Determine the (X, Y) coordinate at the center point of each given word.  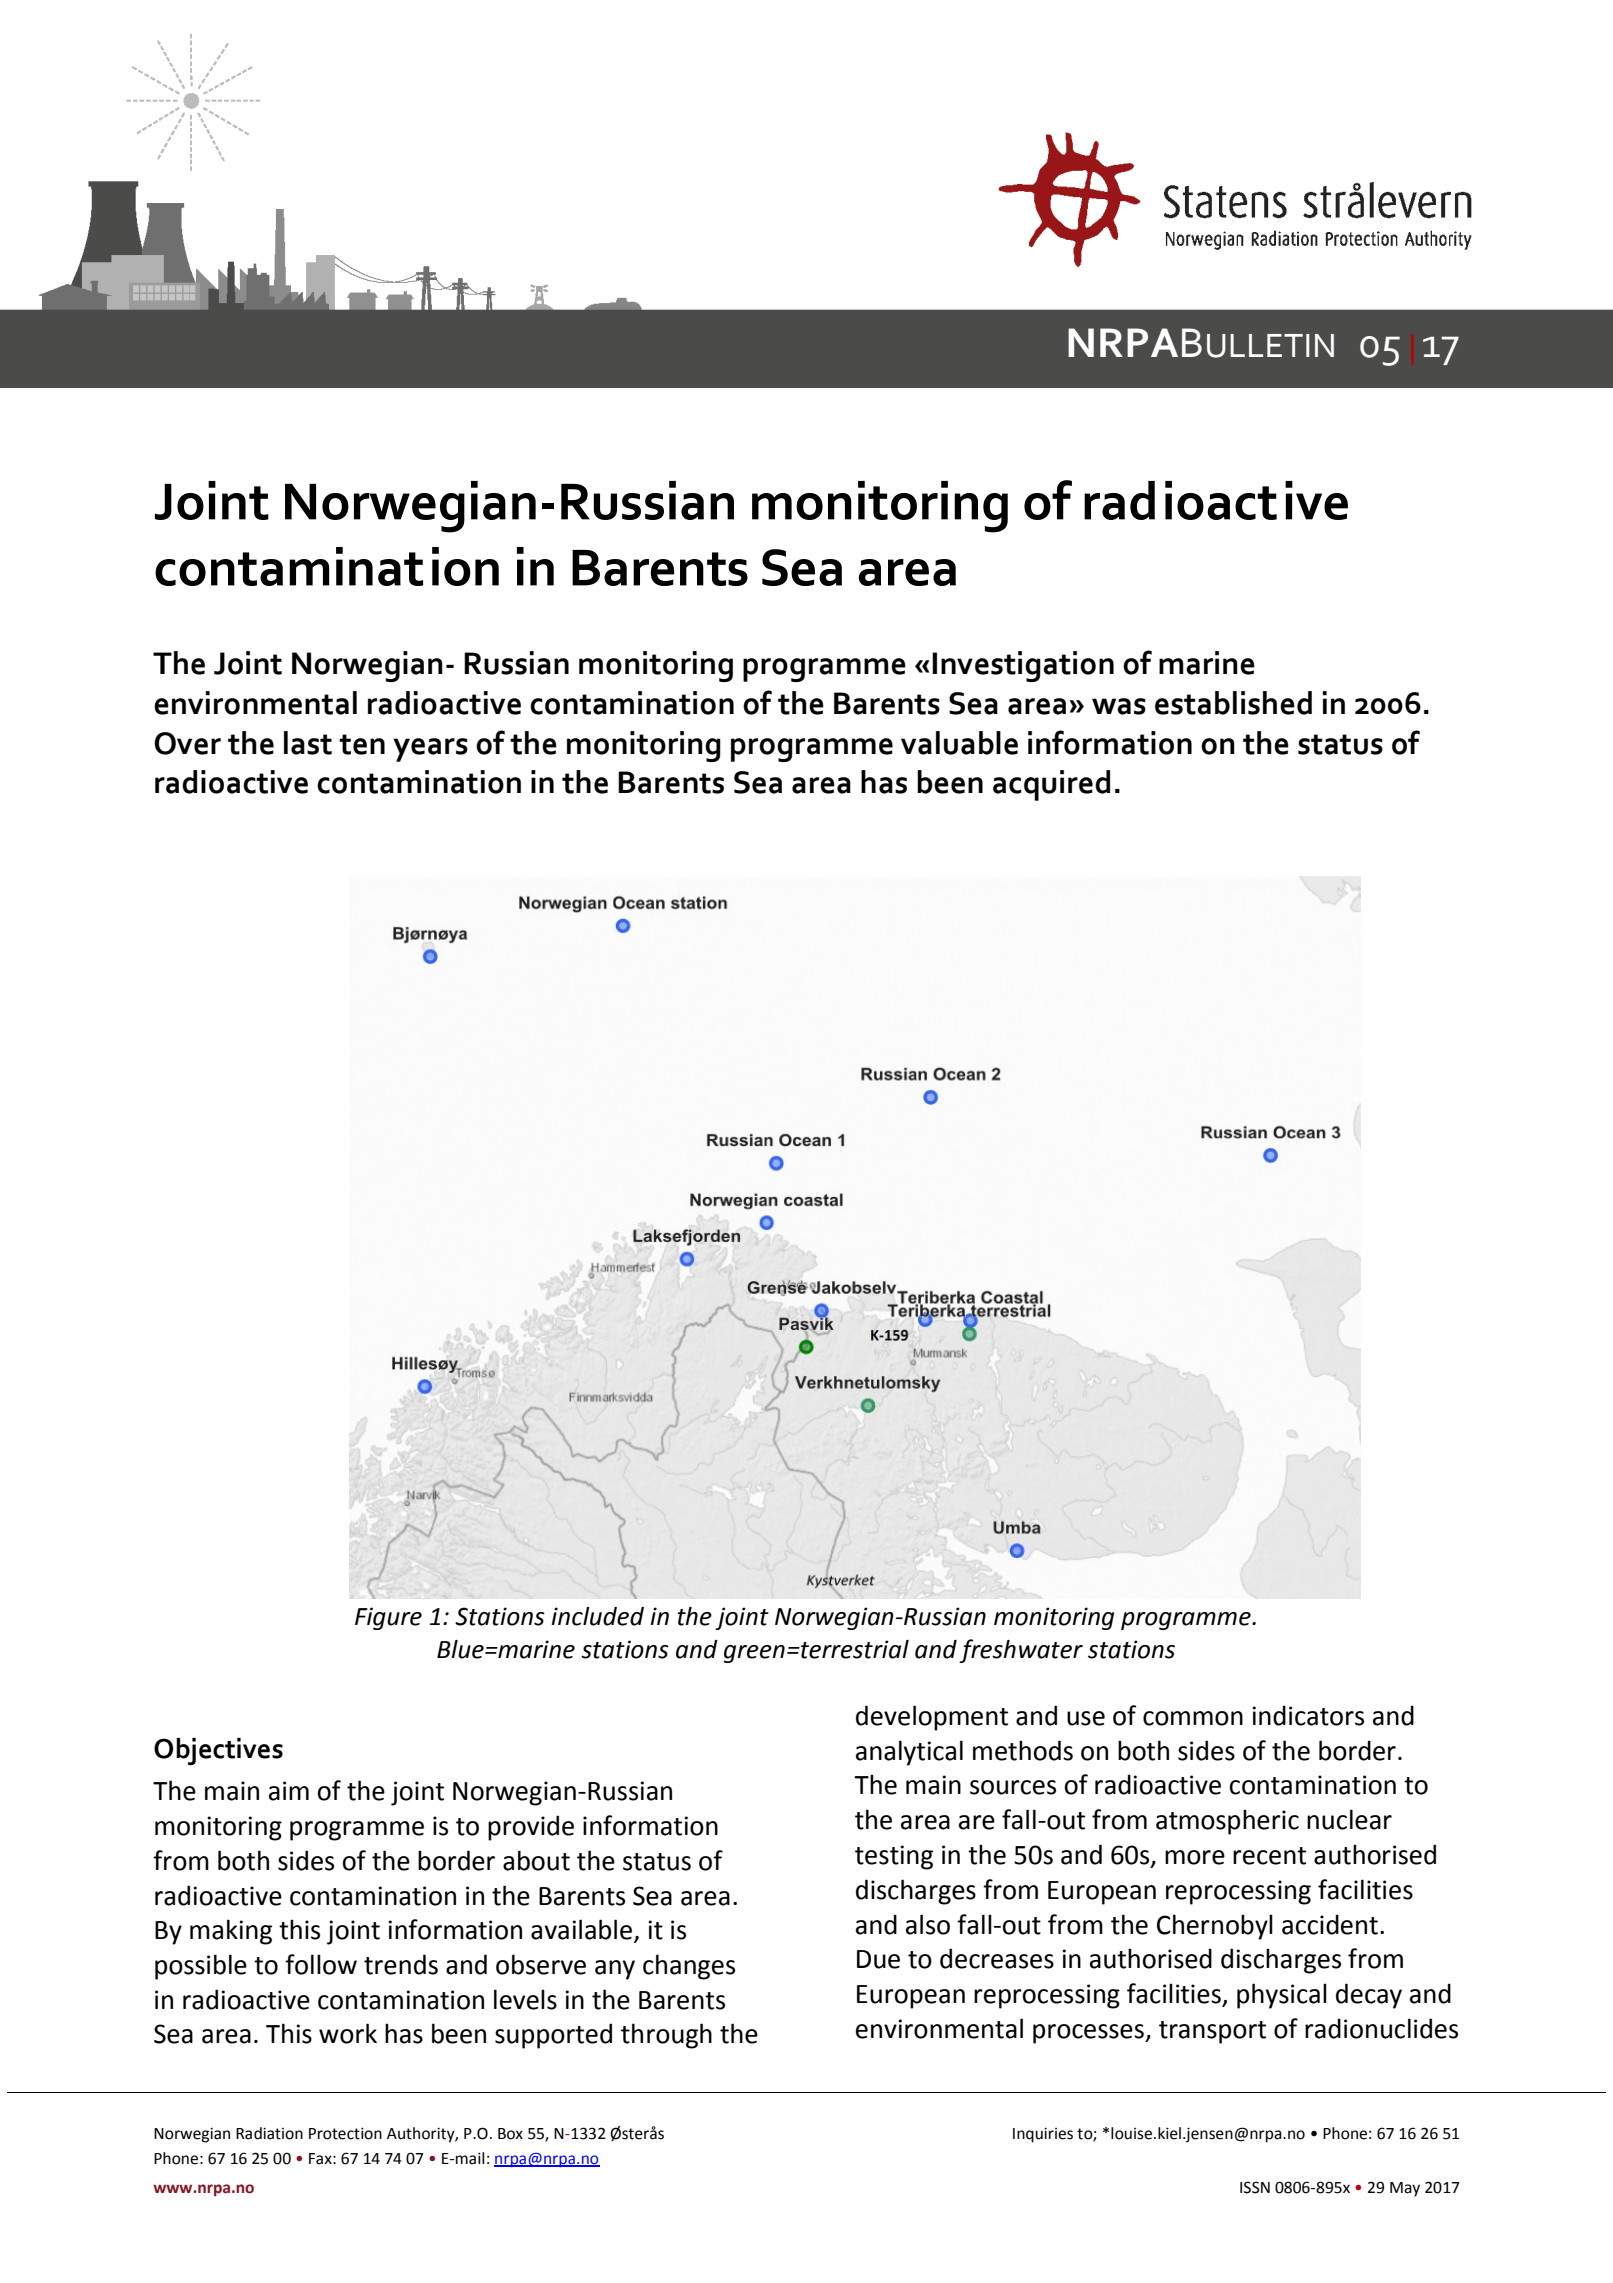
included (597, 1616)
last (308, 743)
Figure (388, 1618)
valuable (959, 743)
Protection (345, 2133)
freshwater (1021, 1651)
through (666, 2036)
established (1233, 703)
